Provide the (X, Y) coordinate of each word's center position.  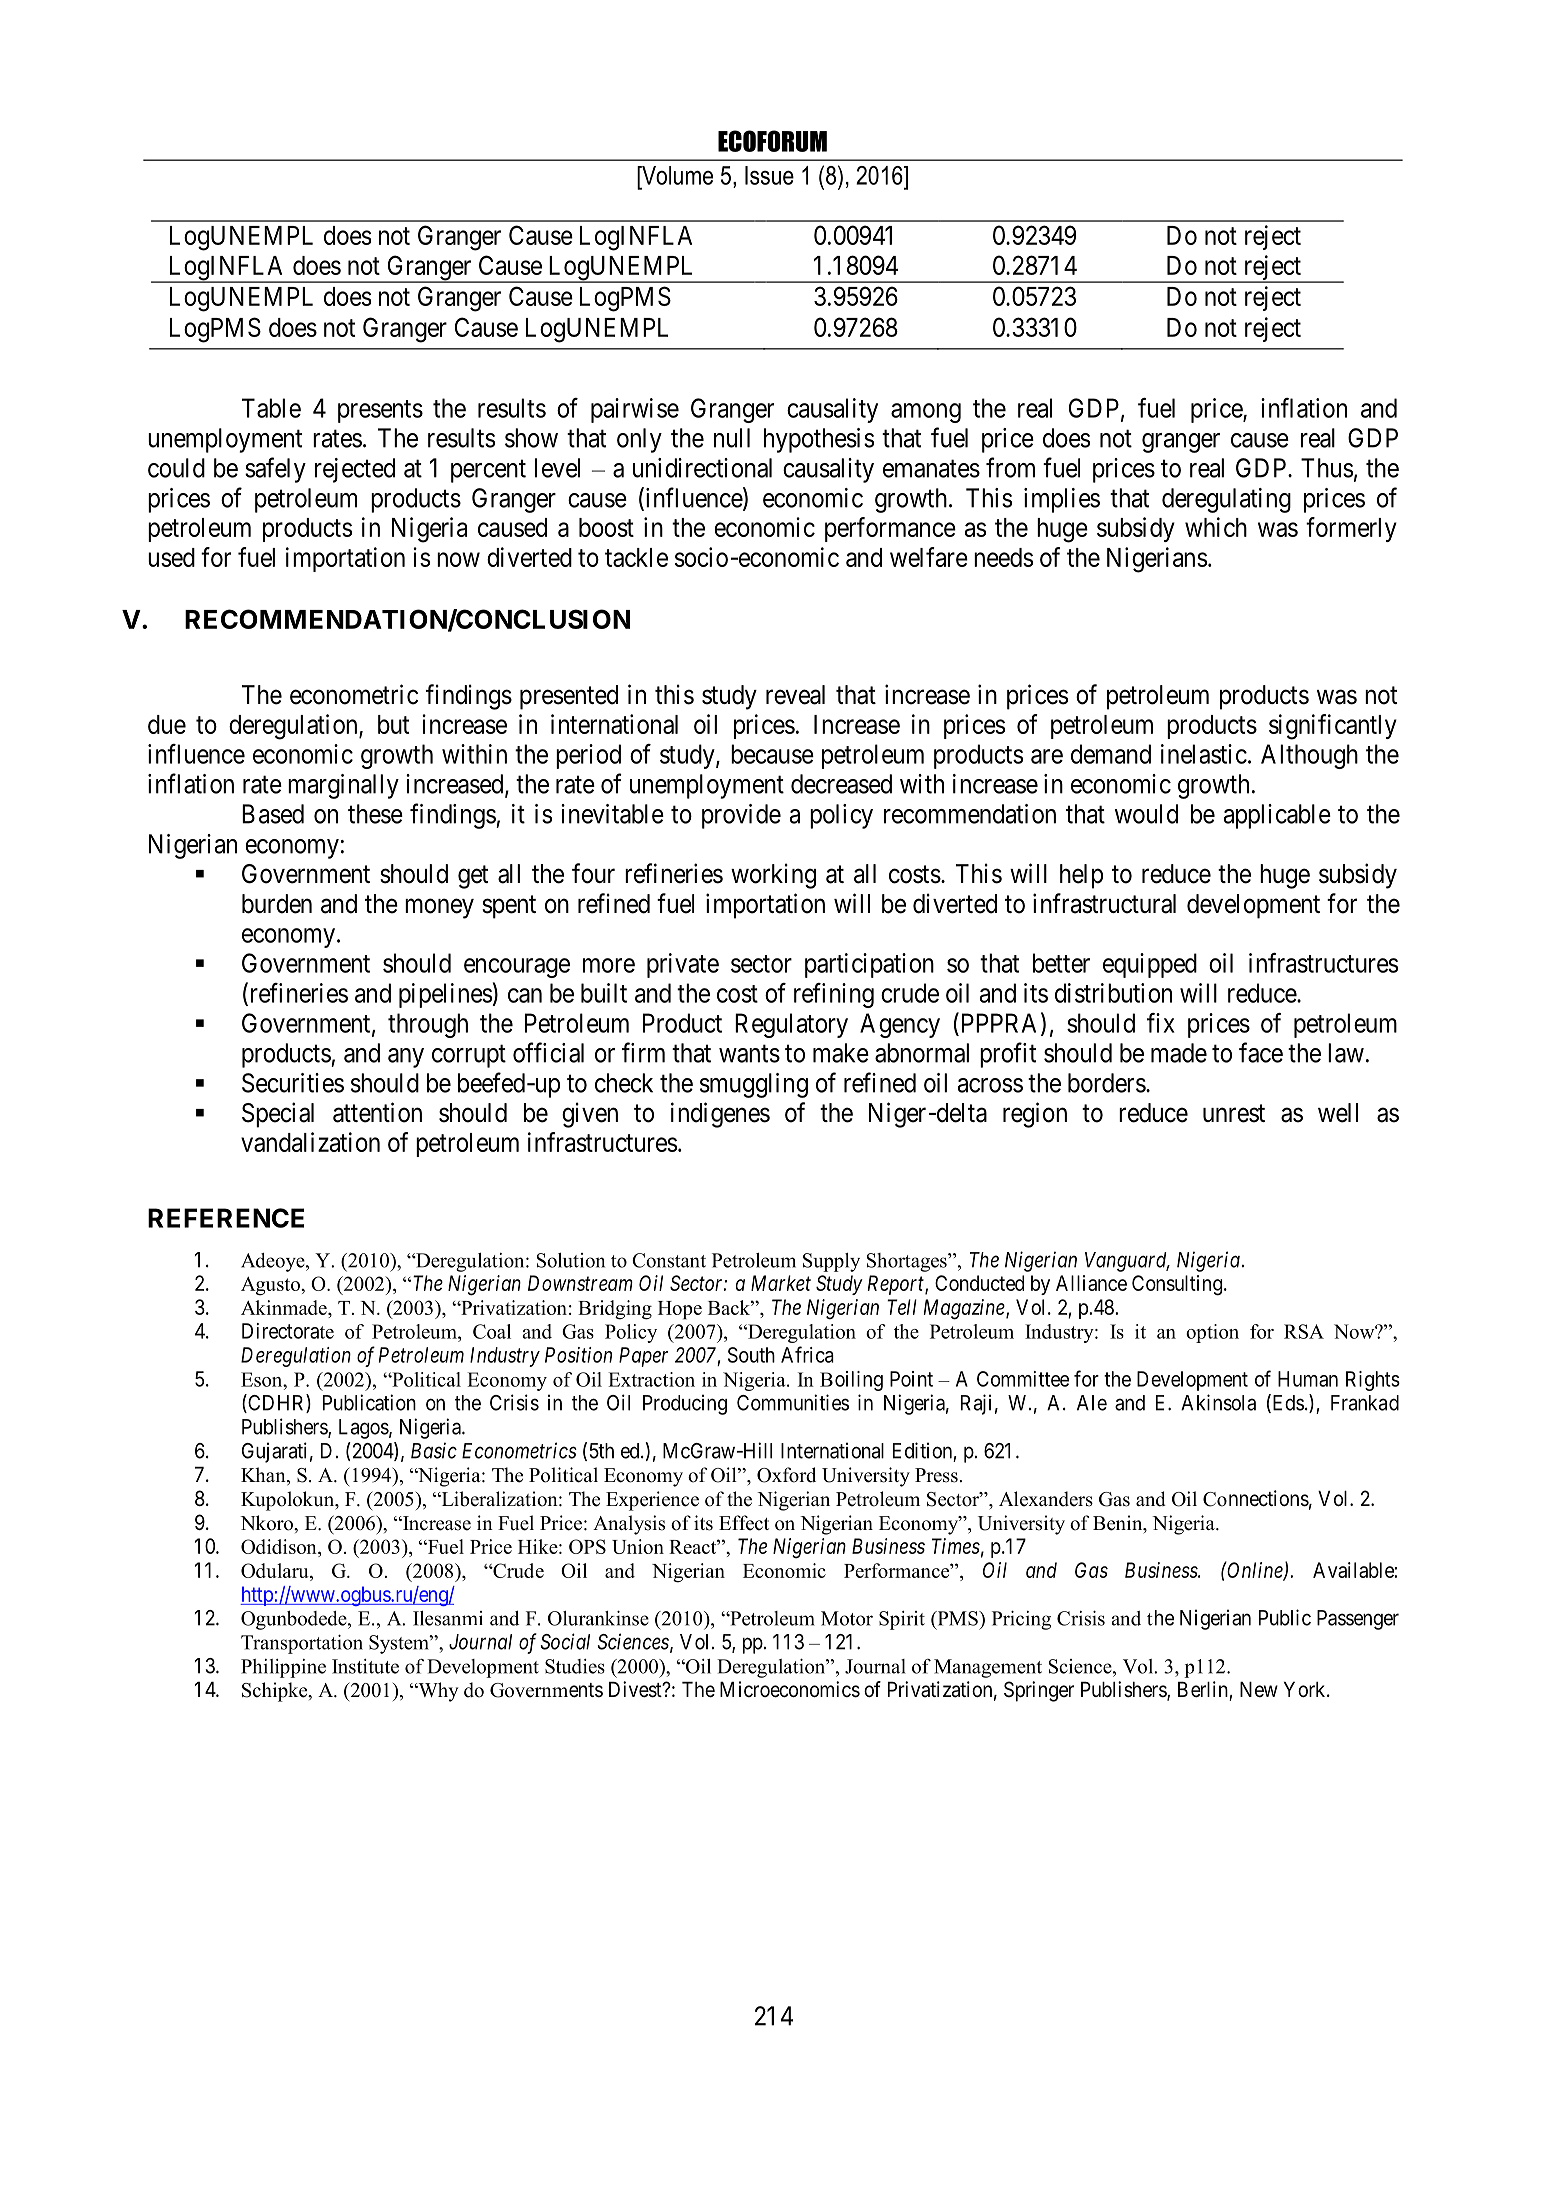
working (773, 876)
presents (380, 411)
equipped (1150, 965)
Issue (769, 175)
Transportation (302, 1644)
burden (277, 904)
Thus (1327, 468)
